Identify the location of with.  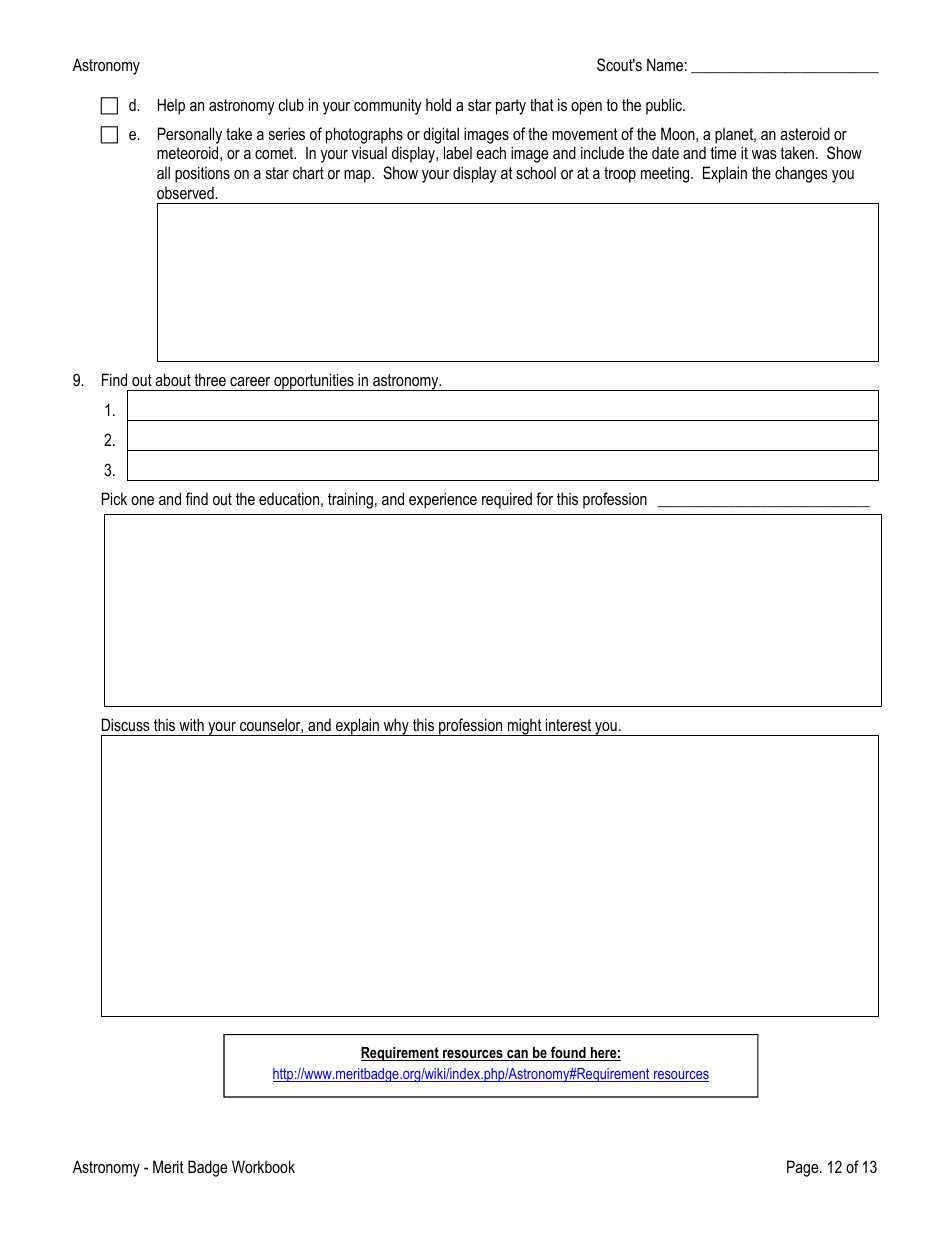
(191, 724).
